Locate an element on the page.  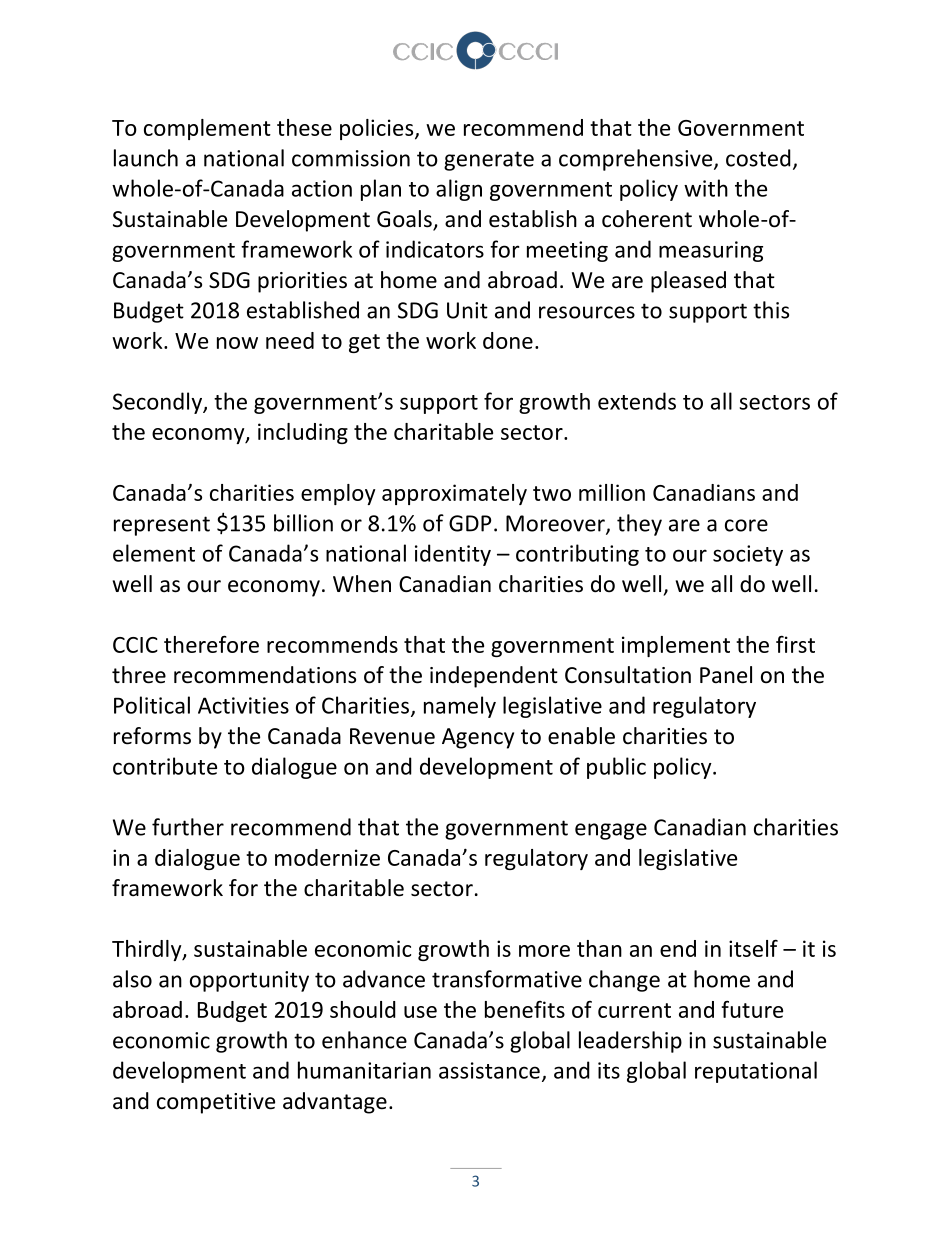
generate is located at coordinates (489, 161).
